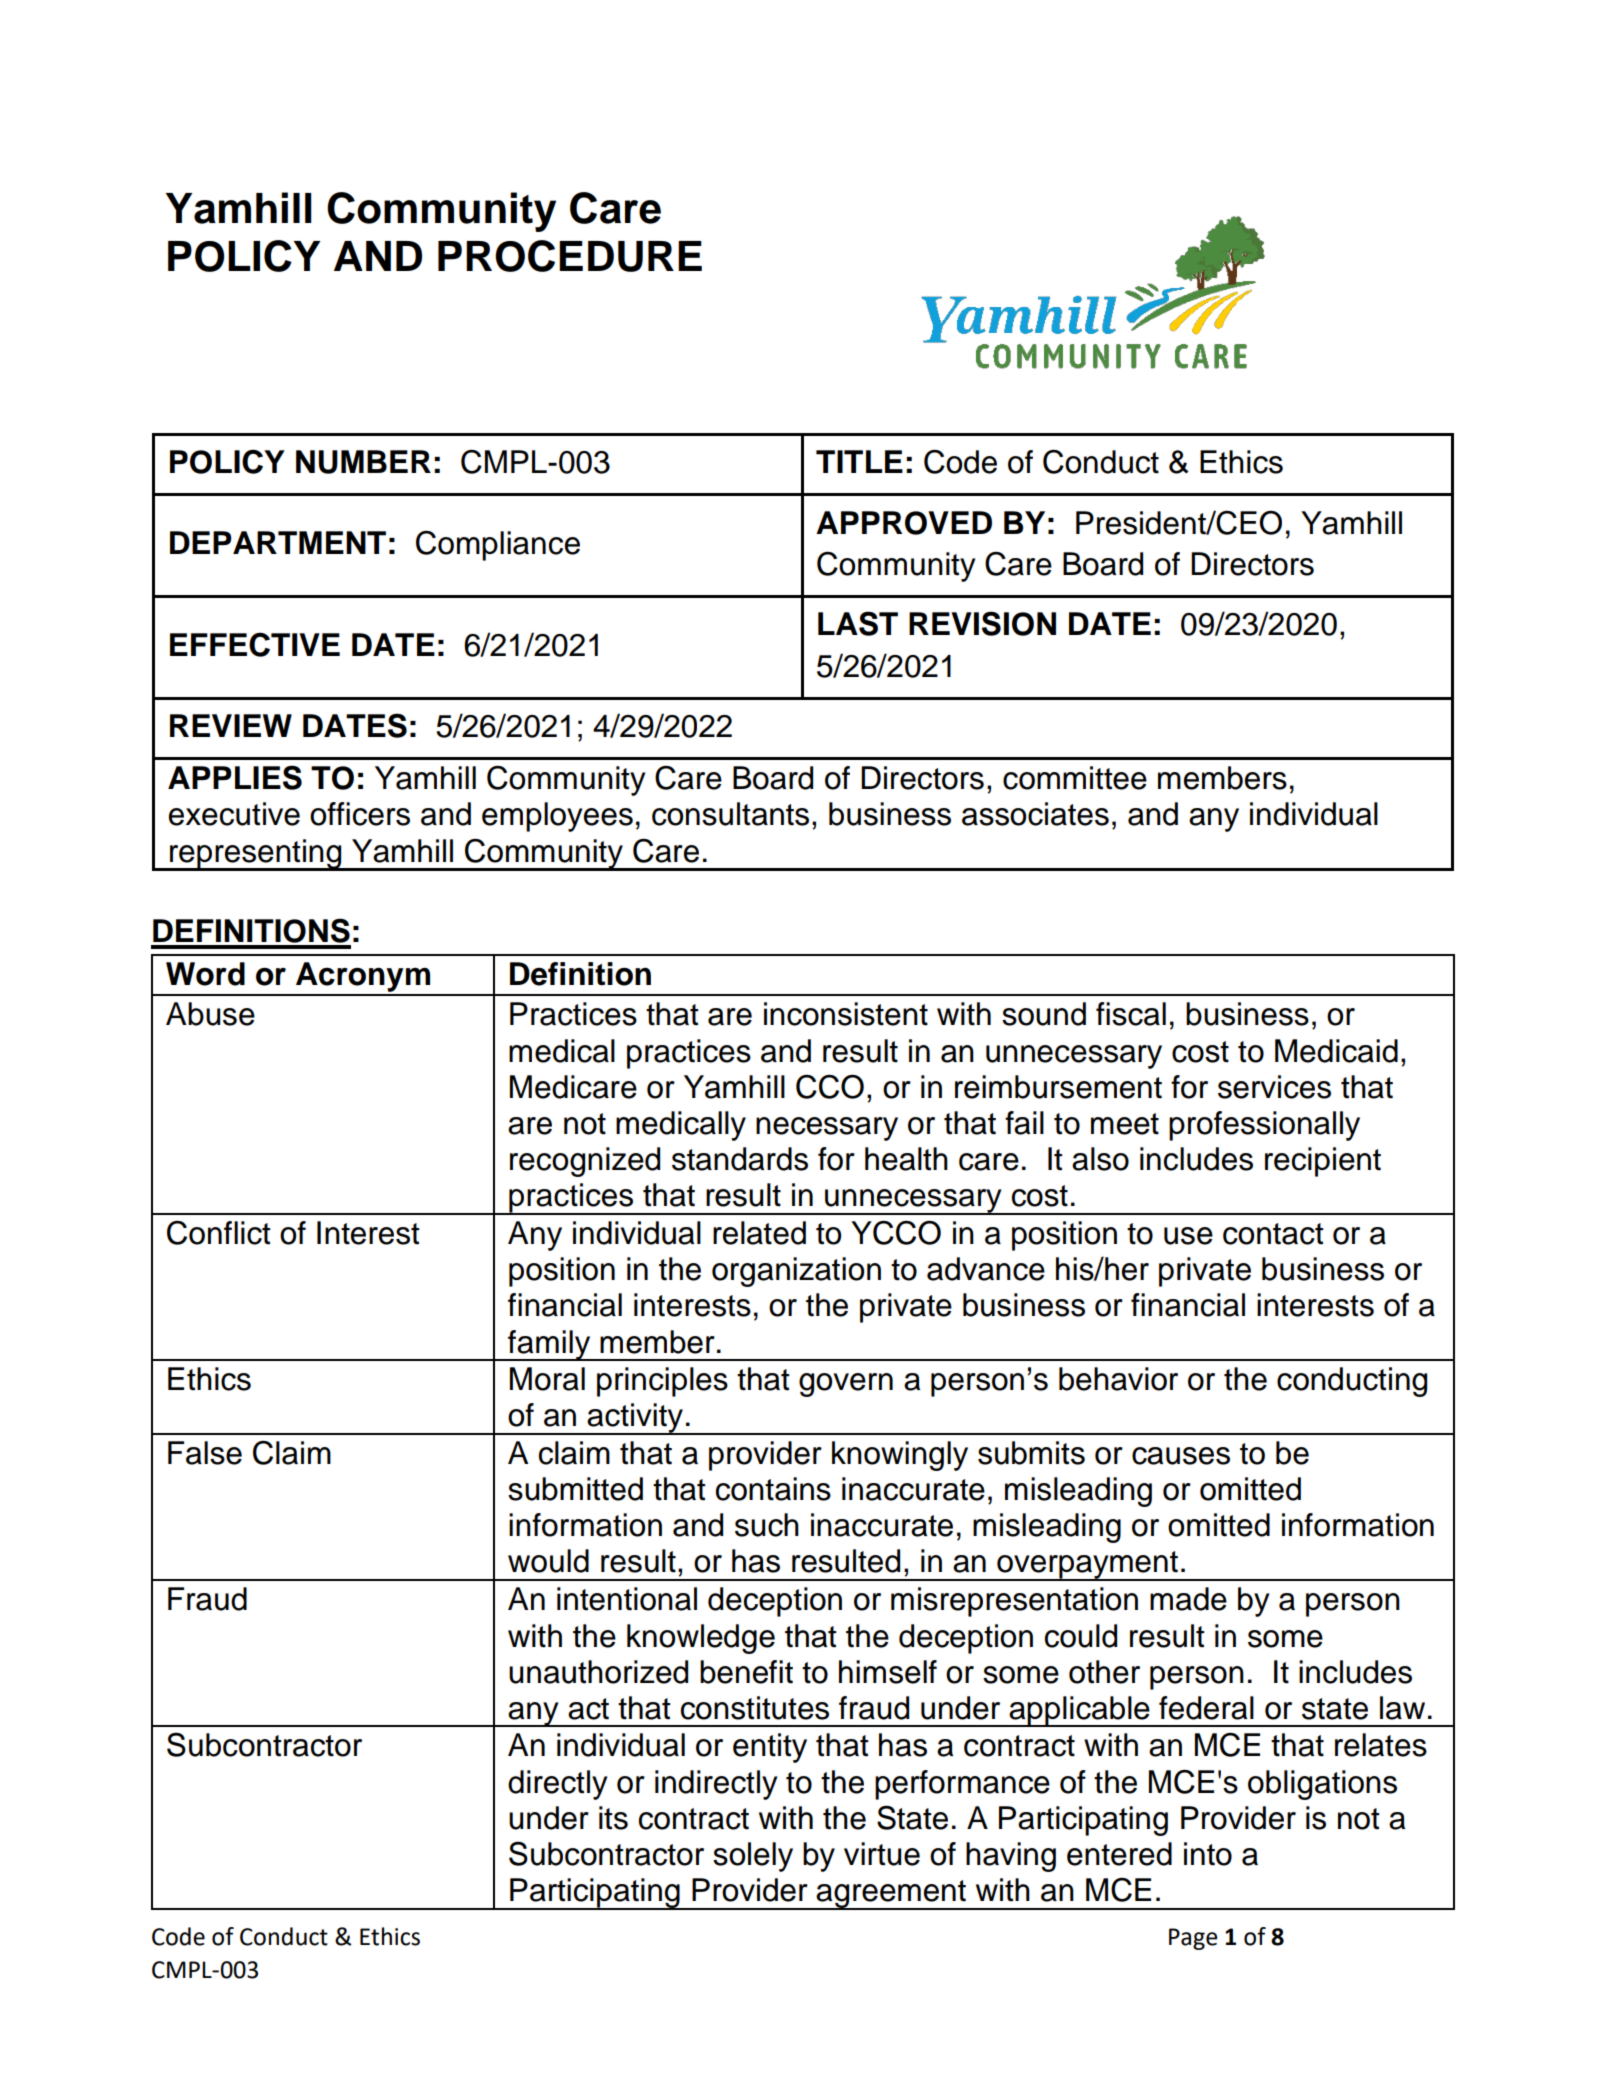 This document has width=1606, height=2079. What do you see at coordinates (598, 1672) in the document?
I see `unauthorized` at bounding box center [598, 1672].
